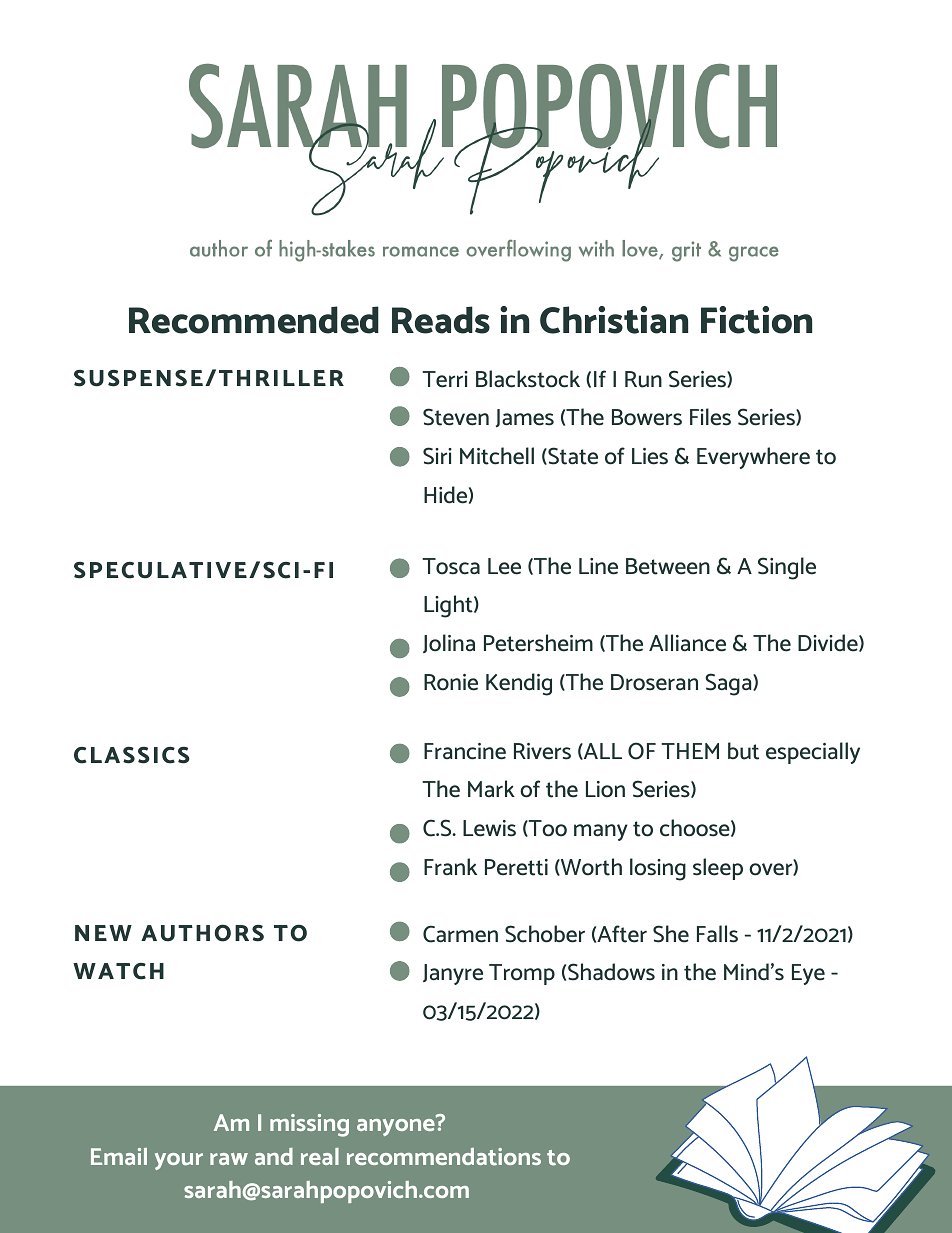 The image size is (952, 1233). Describe the element at coordinates (397, 1126) in the document. I see `anyone` at that location.
